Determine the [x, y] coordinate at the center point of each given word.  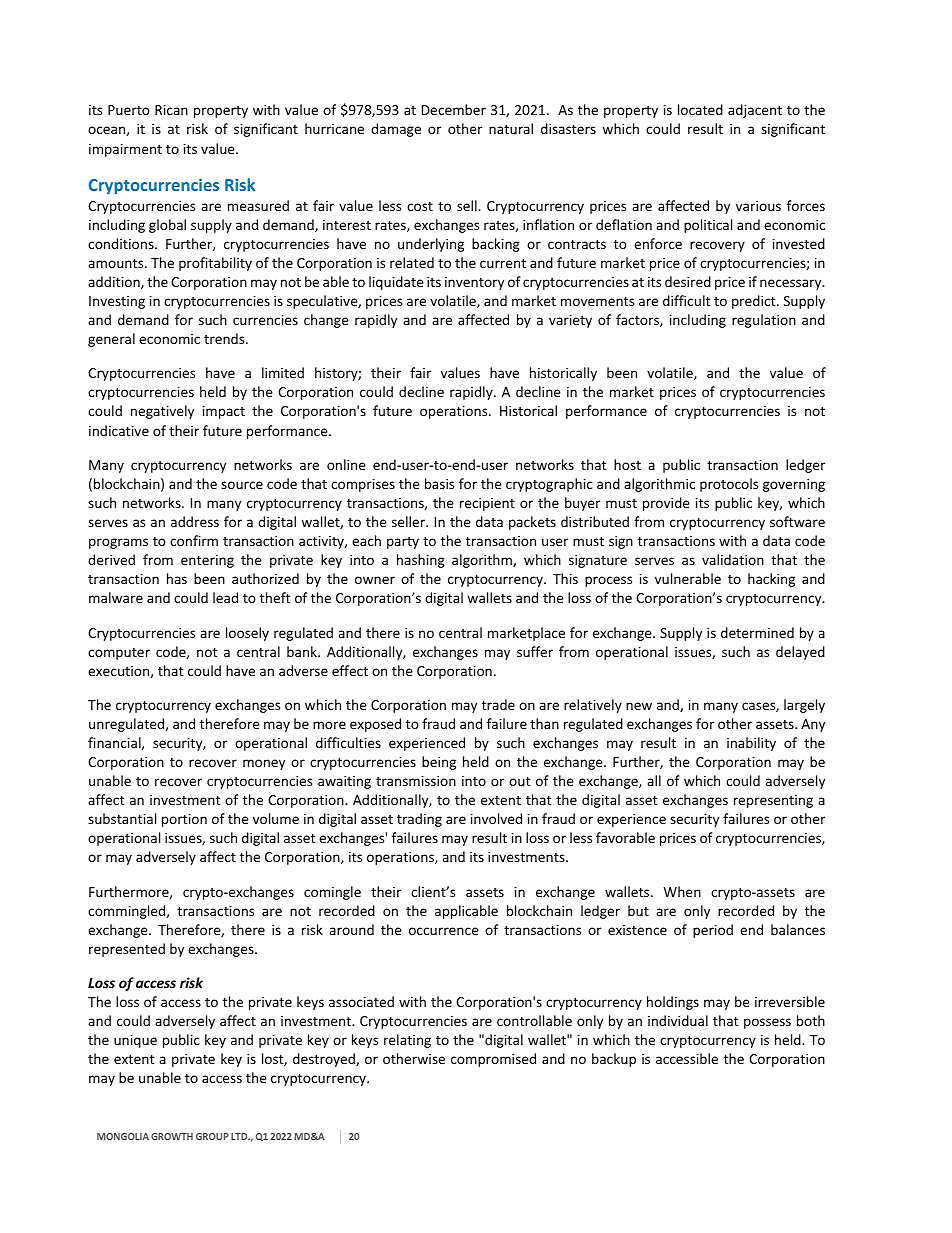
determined [757, 632]
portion [184, 820]
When [682, 891]
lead [225, 597]
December [454, 109]
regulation [764, 321]
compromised [493, 1060]
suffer [535, 651]
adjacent [755, 111]
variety [570, 321]
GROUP [212, 1136]
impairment [125, 150]
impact [224, 412]
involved [496, 818]
